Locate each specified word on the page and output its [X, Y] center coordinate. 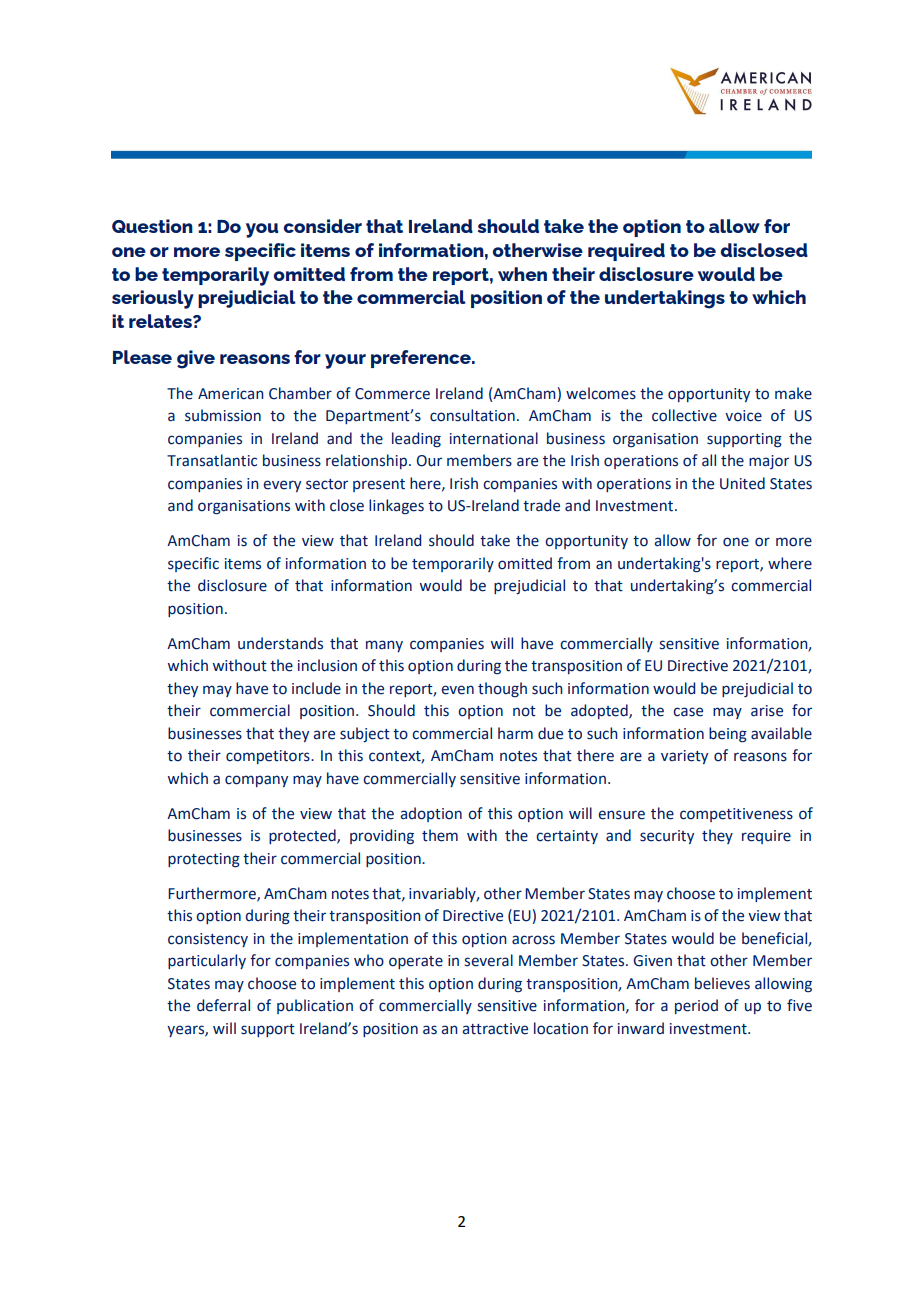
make [793, 393]
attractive [495, 1029]
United [742, 483]
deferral [223, 1005]
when [522, 274]
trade [541, 505]
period [696, 1006]
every [282, 486]
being [728, 735]
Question [152, 226]
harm [515, 733]
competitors [269, 757]
